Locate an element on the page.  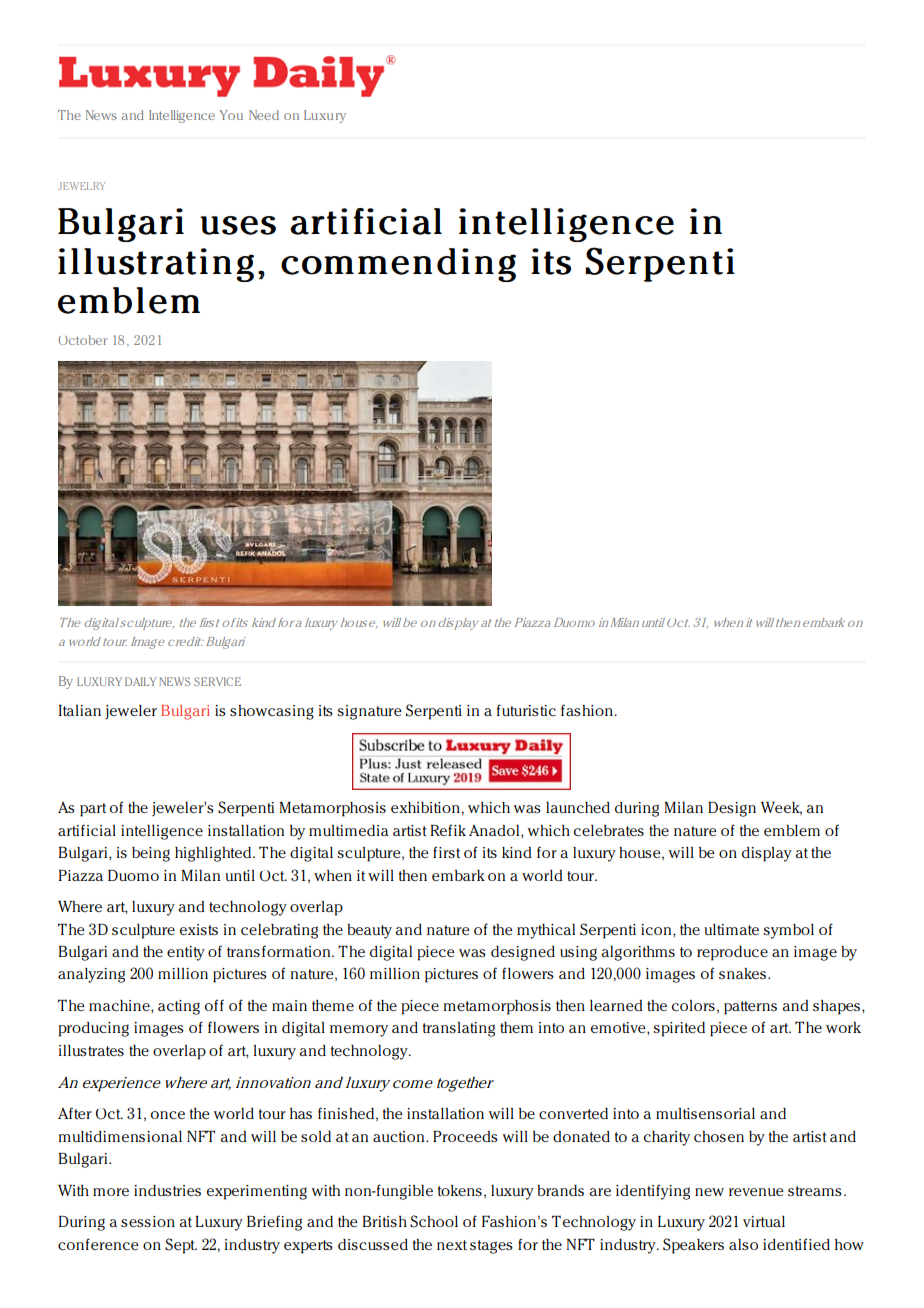
School is located at coordinates (434, 1221).
